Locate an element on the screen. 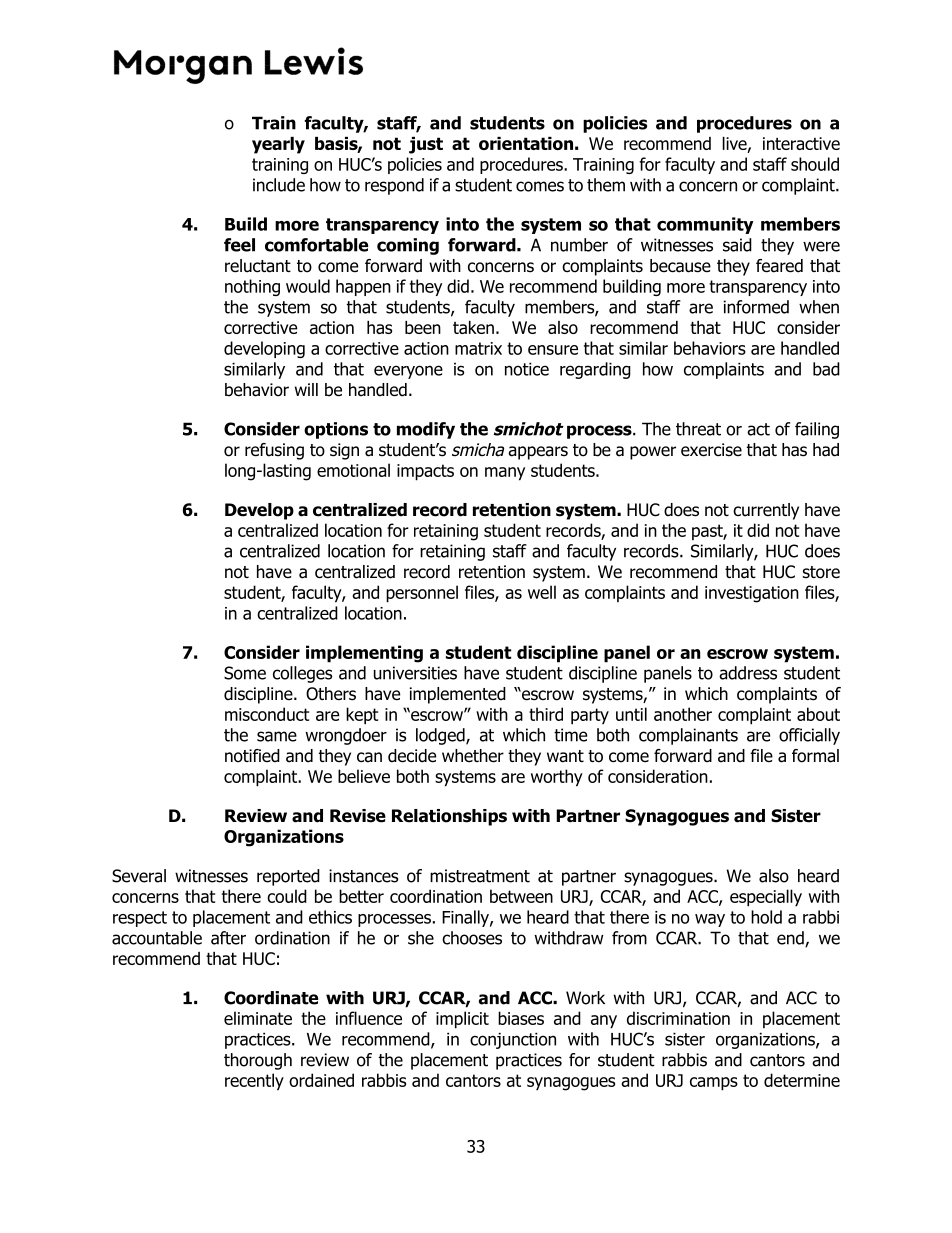  thorough is located at coordinates (258, 1061).
